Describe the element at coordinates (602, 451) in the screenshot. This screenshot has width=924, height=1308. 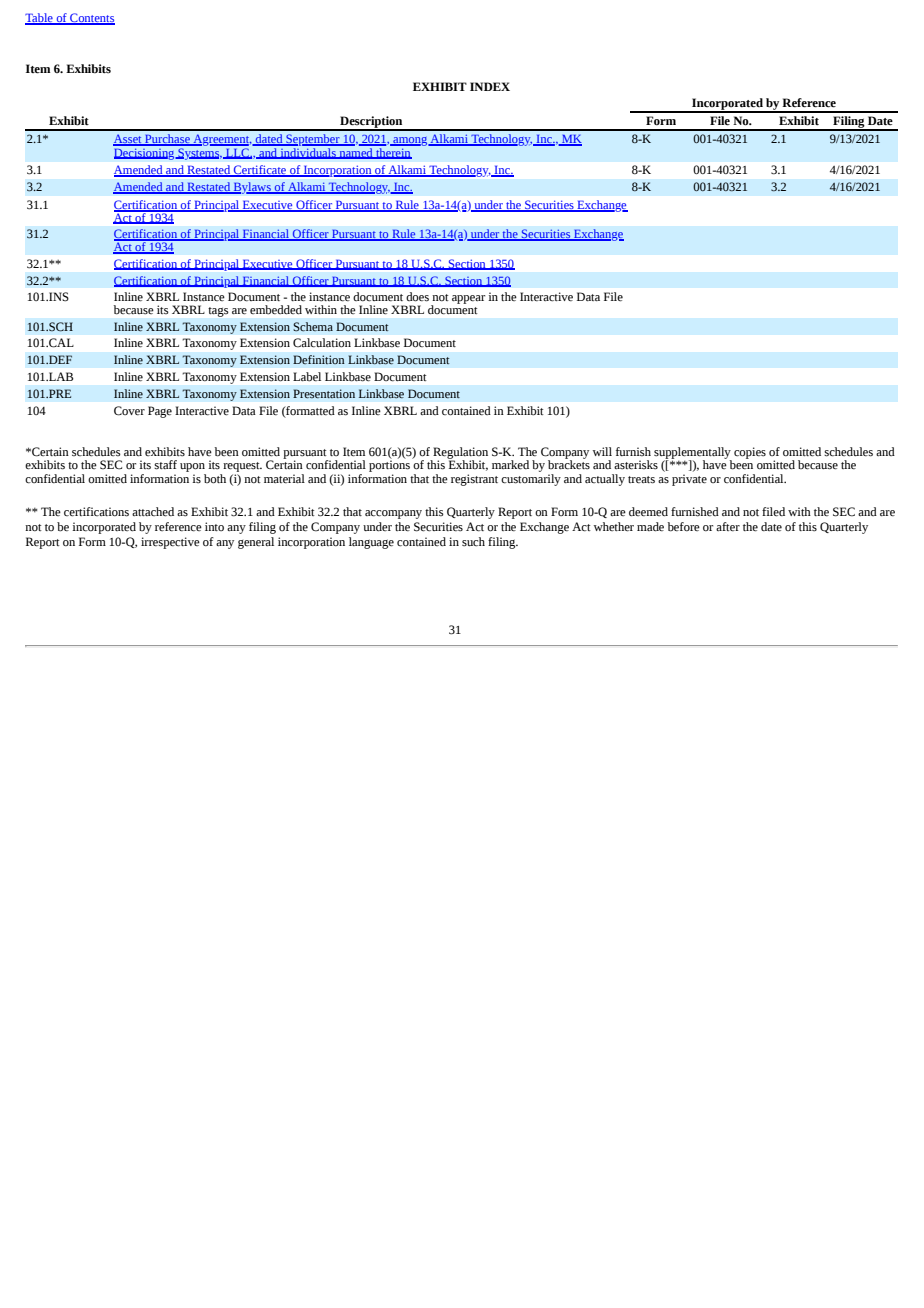
I see `will` at that location.
